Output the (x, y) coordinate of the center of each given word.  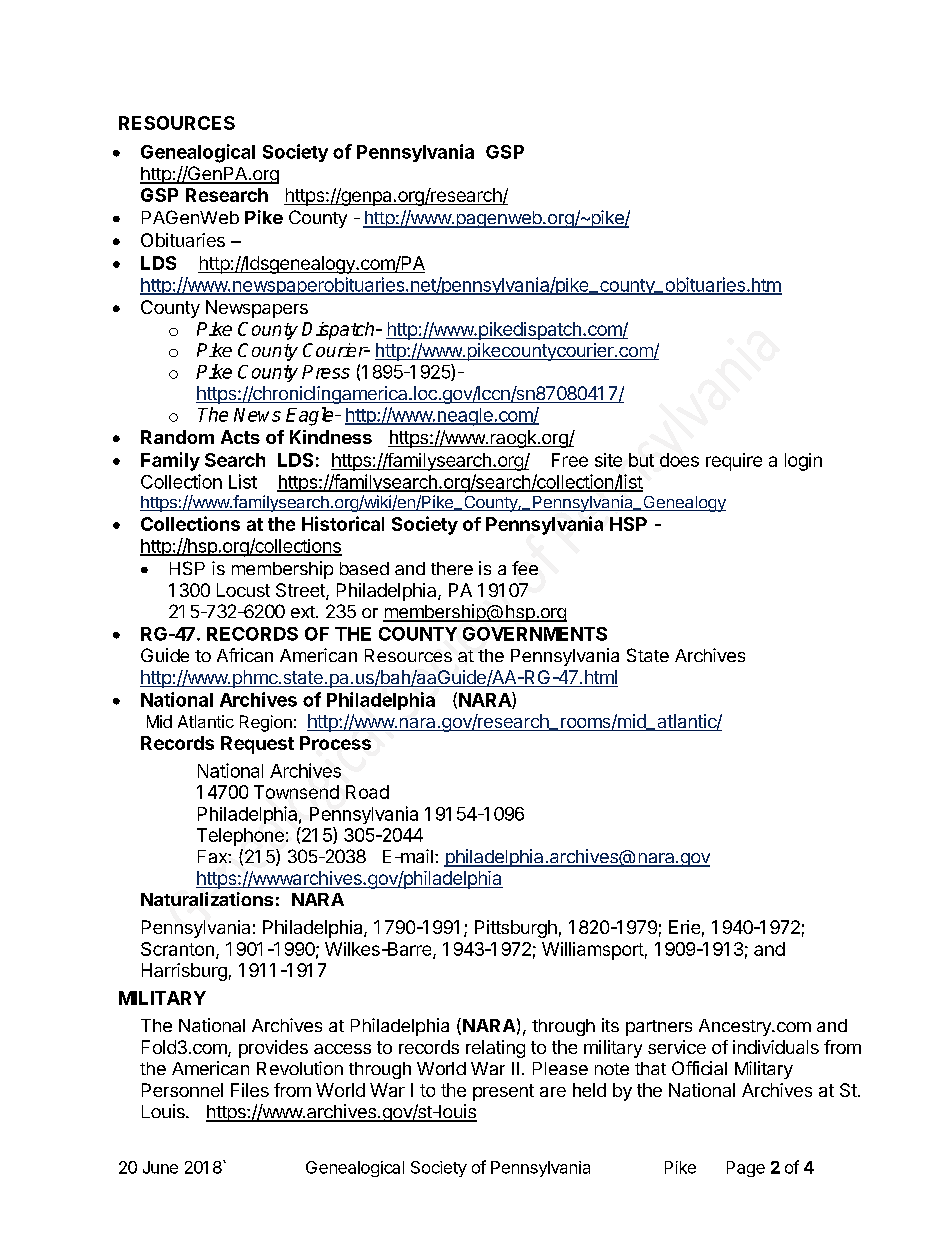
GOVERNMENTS (535, 634)
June (160, 1167)
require (734, 462)
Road (367, 792)
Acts (240, 437)
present (503, 1092)
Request (257, 745)
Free (570, 460)
